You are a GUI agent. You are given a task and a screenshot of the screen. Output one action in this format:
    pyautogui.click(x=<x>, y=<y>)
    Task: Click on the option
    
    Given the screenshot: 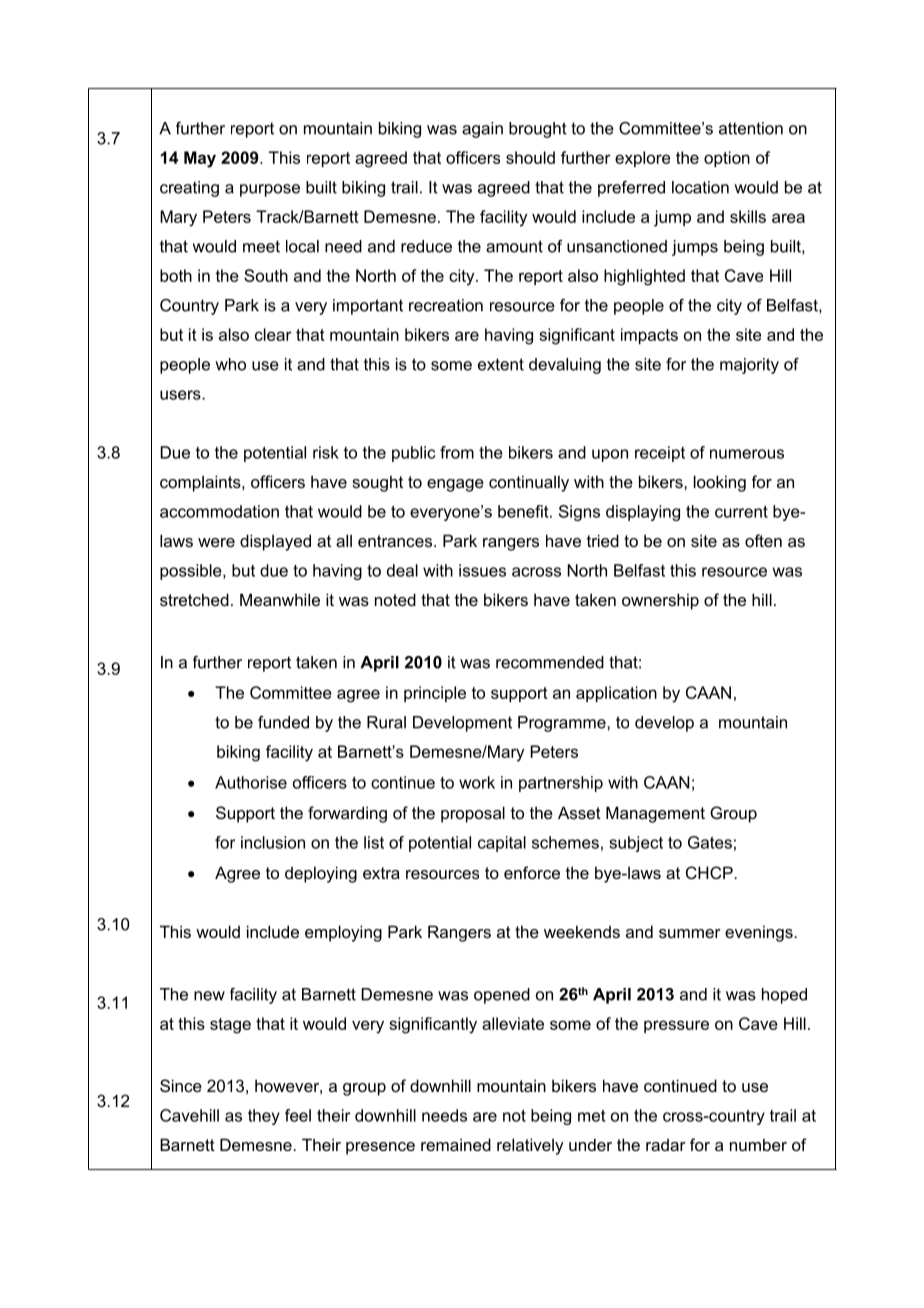 What is the action you would take?
    pyautogui.click(x=727, y=159)
